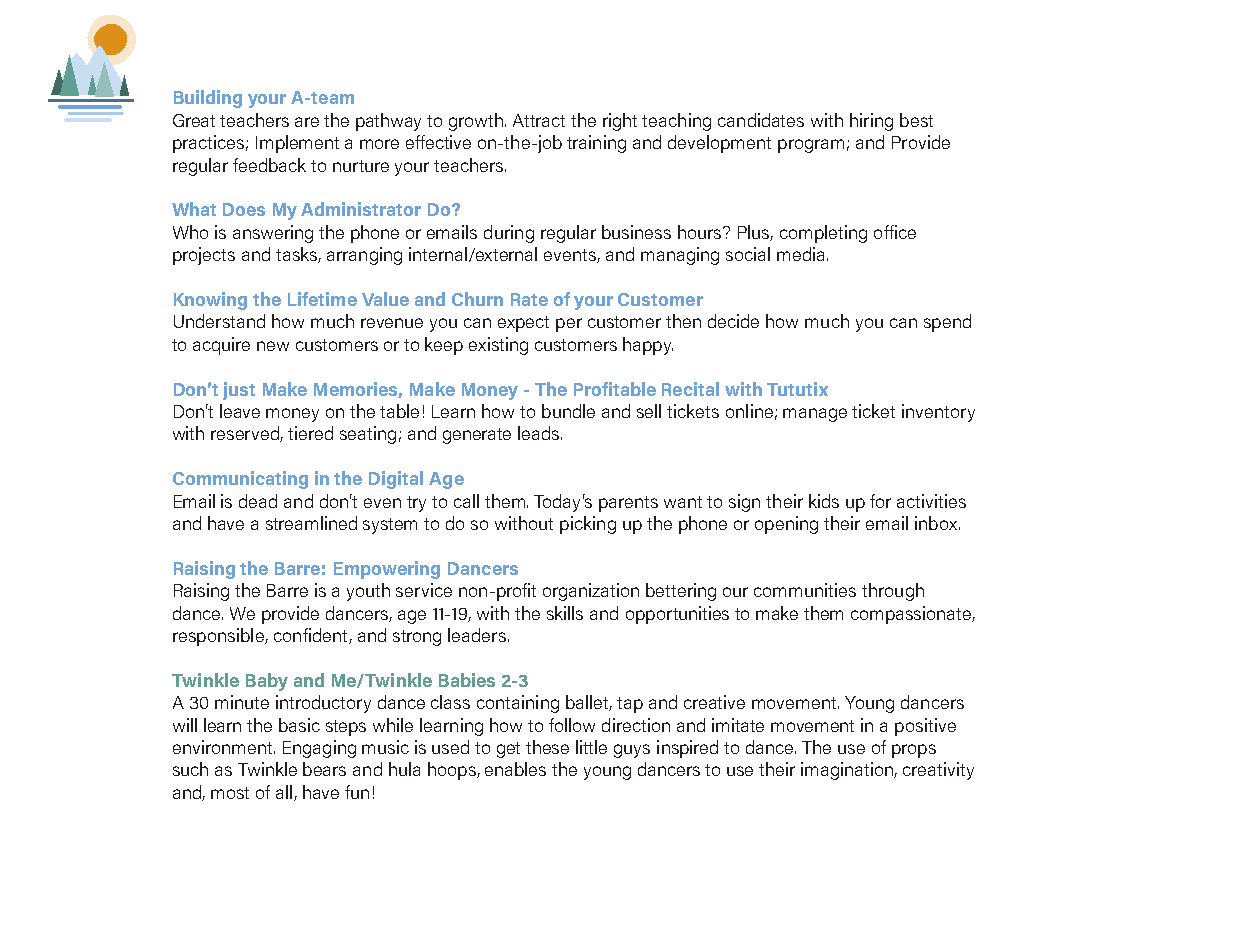 The width and height of the page is (1233, 952). I want to click on streamlined, so click(311, 523).
